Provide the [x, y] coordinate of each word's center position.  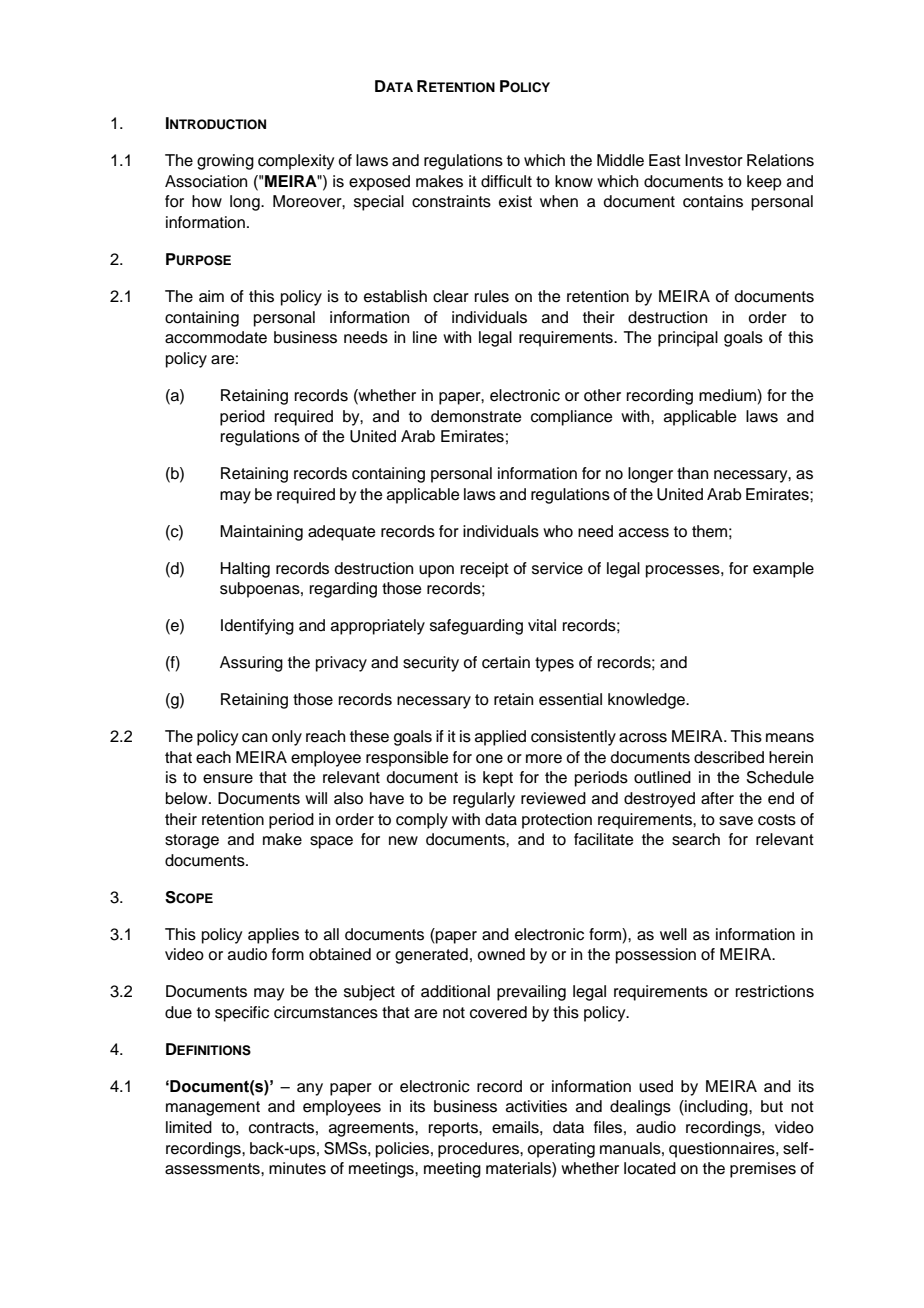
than [692, 473]
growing [225, 162]
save [736, 821]
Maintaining [261, 533]
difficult [506, 181]
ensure [228, 779]
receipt [485, 570]
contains [713, 201]
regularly [484, 800]
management [213, 1108]
